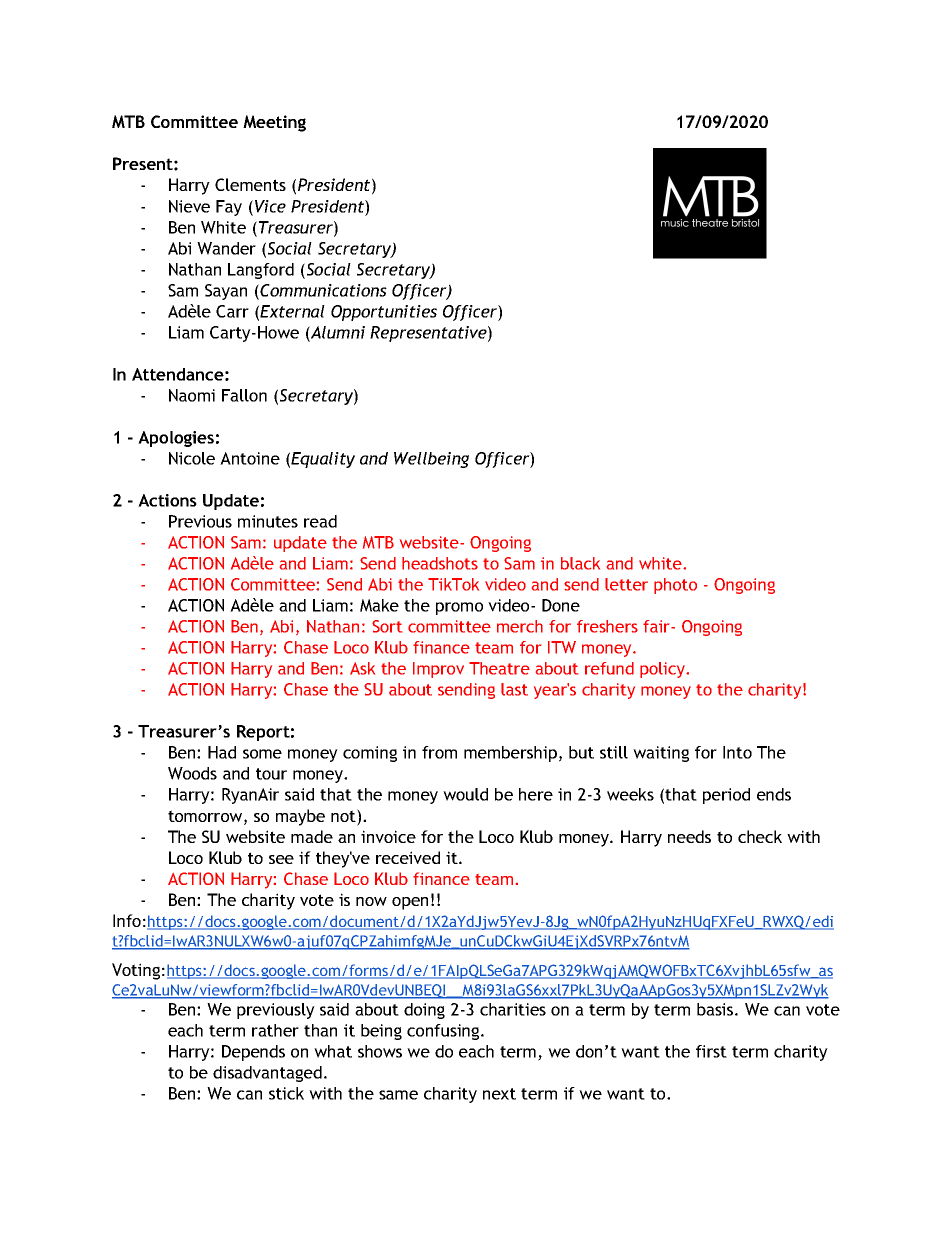  What do you see at coordinates (323, 290) in the screenshot?
I see `Communications` at bounding box center [323, 290].
